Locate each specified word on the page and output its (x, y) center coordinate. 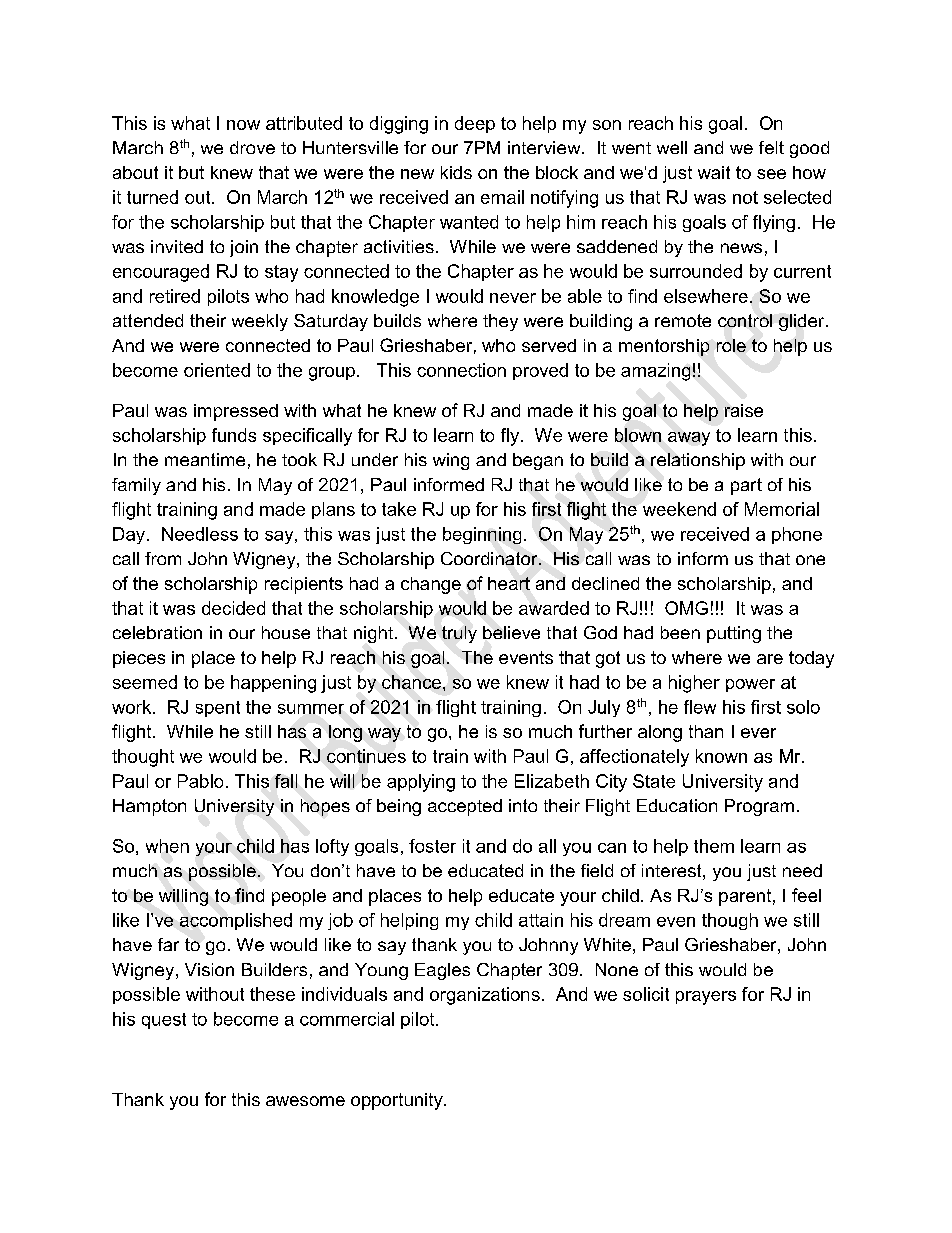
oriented (217, 370)
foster (432, 846)
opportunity (398, 1101)
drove (252, 147)
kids (456, 172)
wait (714, 172)
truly (459, 634)
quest (164, 1021)
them (714, 846)
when (167, 846)
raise (744, 410)
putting (734, 634)
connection (461, 370)
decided (233, 608)
